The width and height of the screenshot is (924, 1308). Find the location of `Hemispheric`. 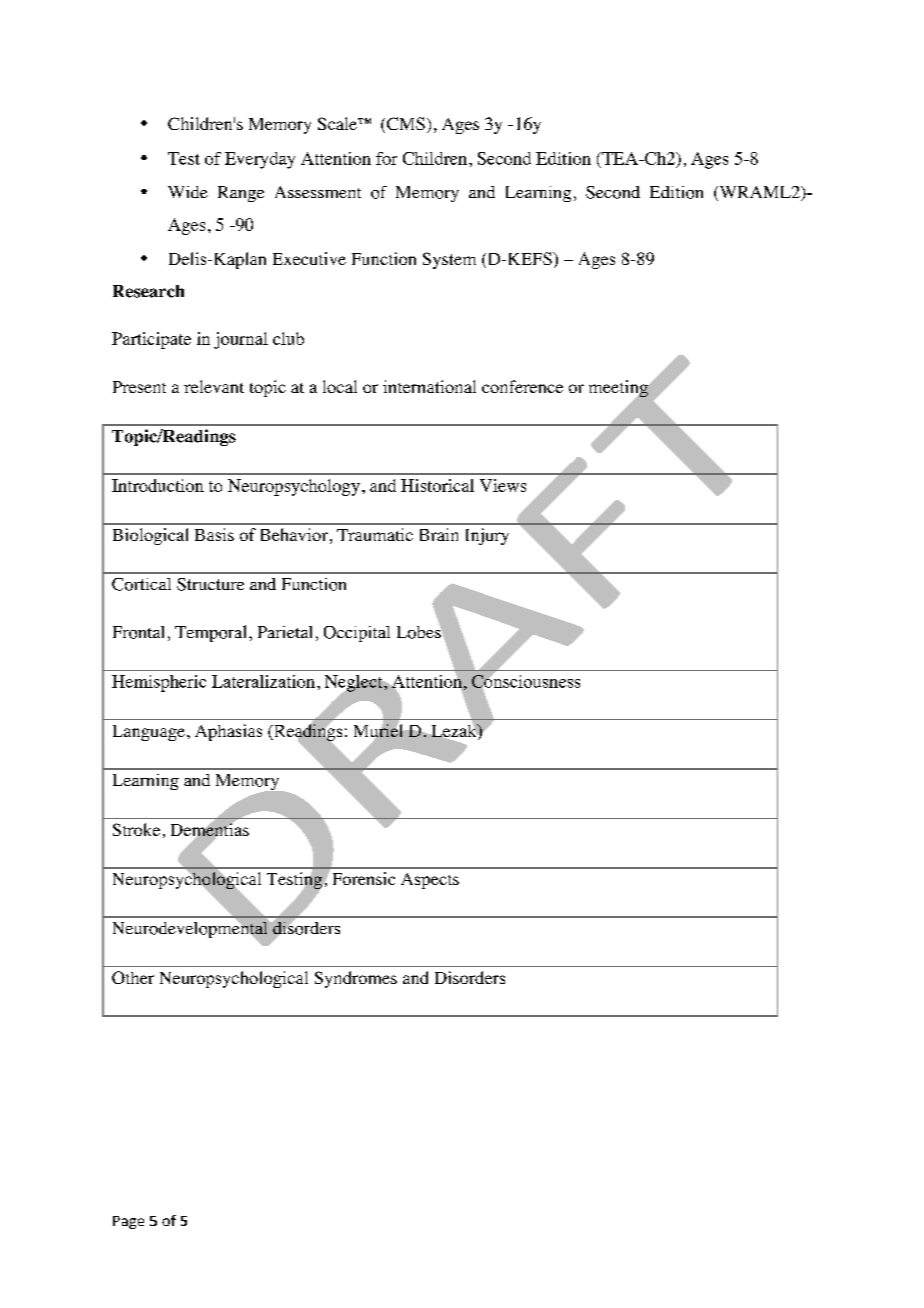

Hemispheric is located at coordinates (159, 683).
